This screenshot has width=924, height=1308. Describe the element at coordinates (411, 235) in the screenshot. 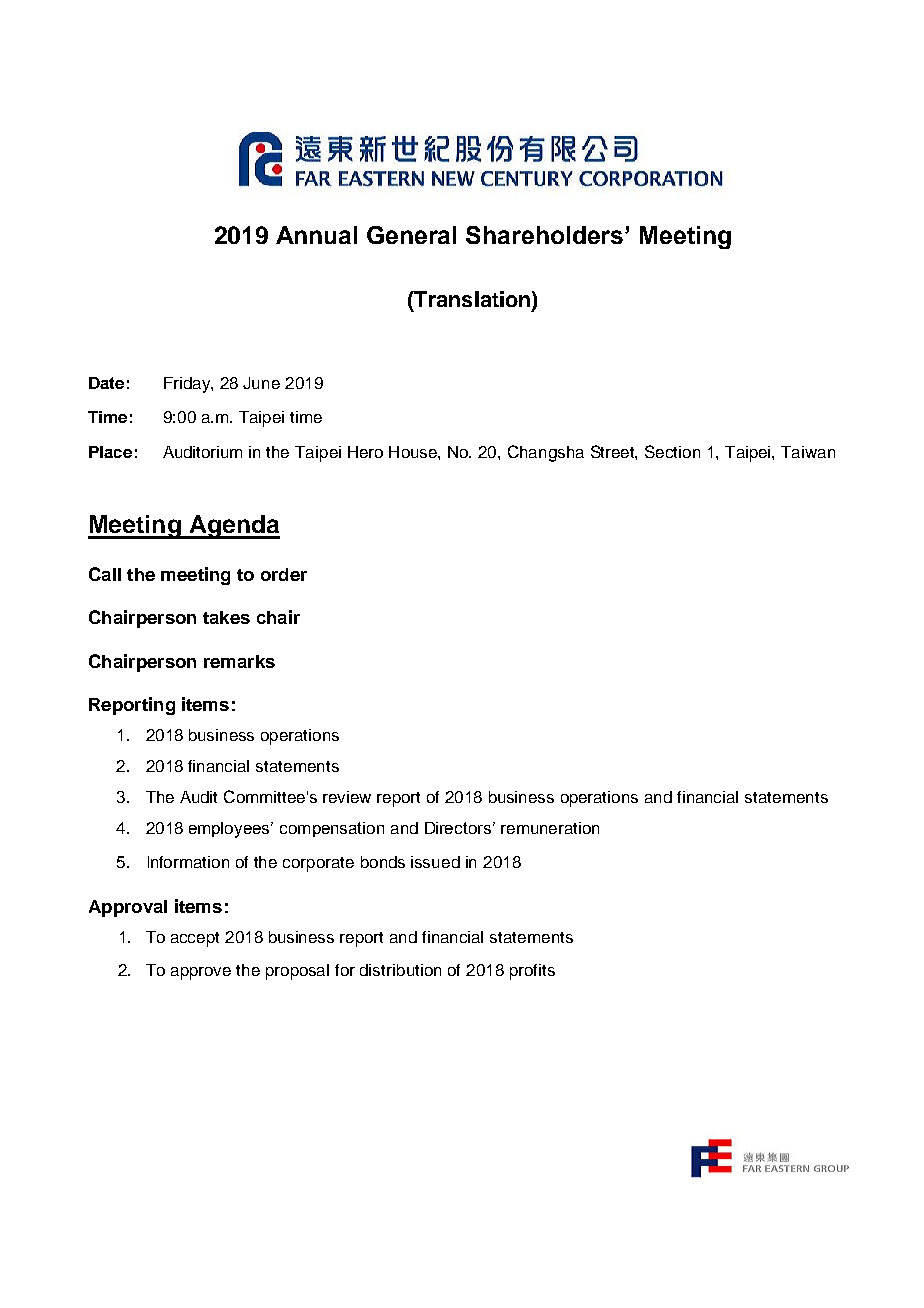

I see `General` at that location.
